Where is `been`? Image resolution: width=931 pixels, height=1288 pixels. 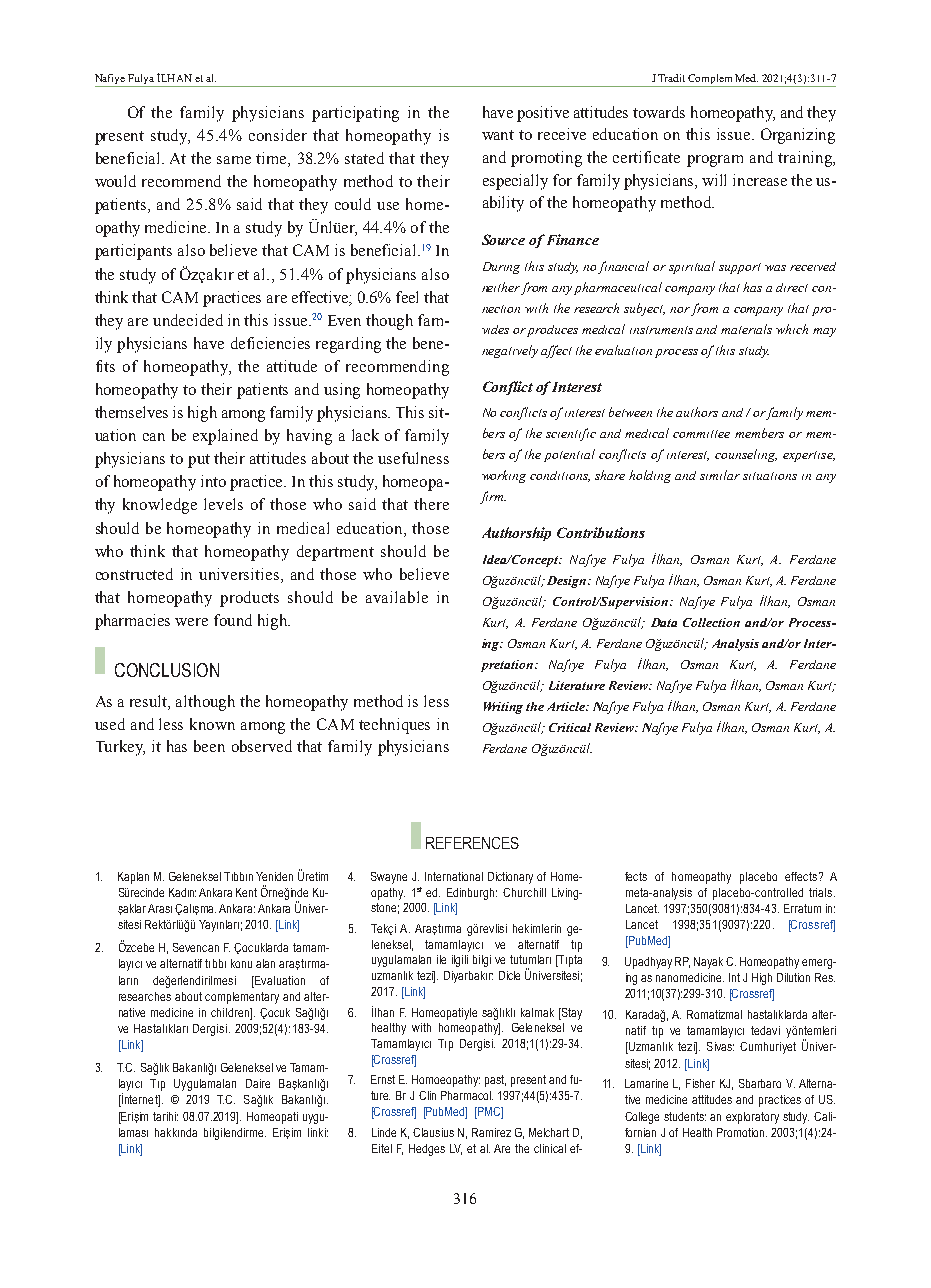
been is located at coordinates (209, 746).
